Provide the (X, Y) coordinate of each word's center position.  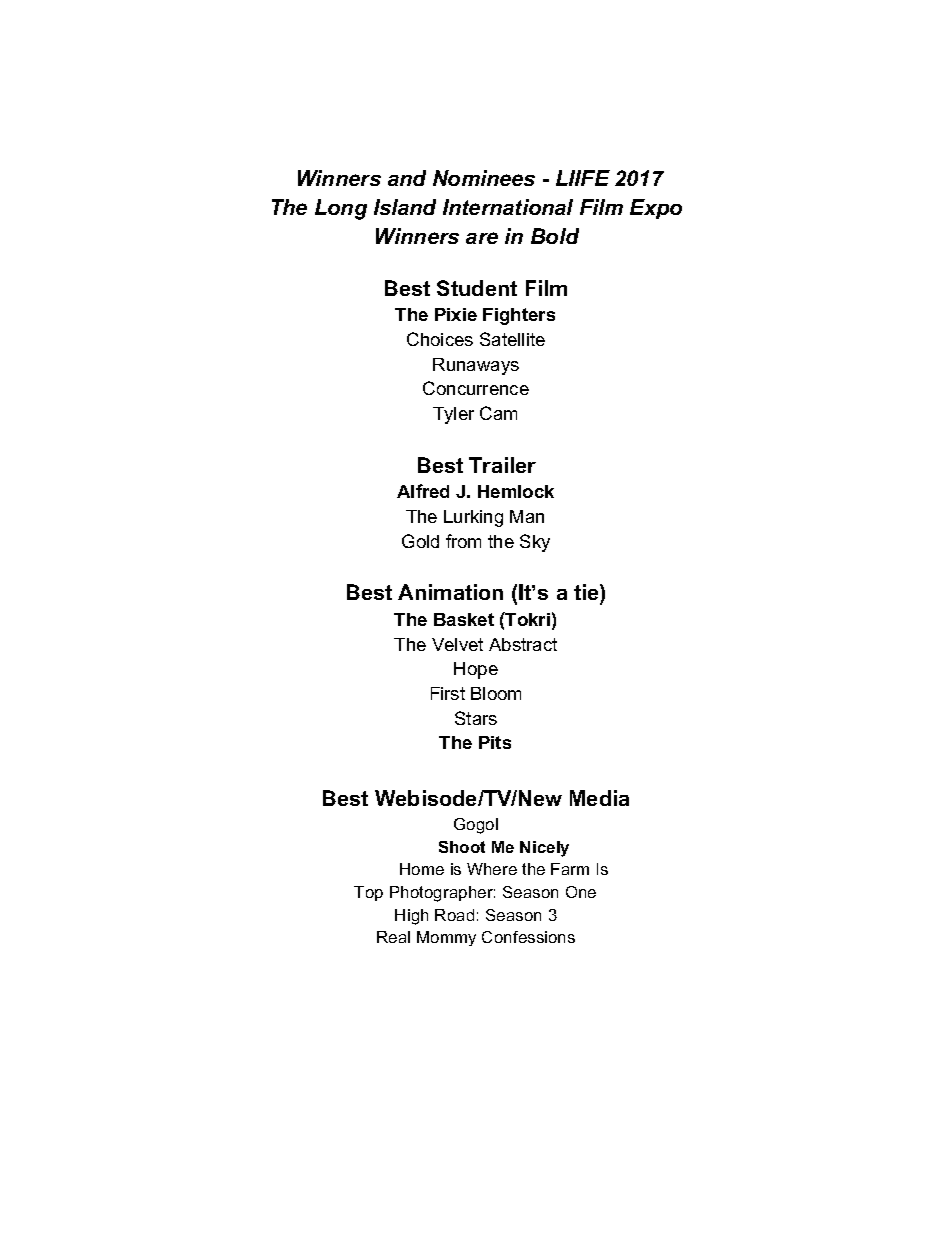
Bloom (496, 693)
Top (368, 893)
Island (405, 207)
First (448, 693)
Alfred (423, 491)
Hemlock (516, 491)
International (508, 207)
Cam (498, 413)
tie (587, 594)
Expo (656, 209)
